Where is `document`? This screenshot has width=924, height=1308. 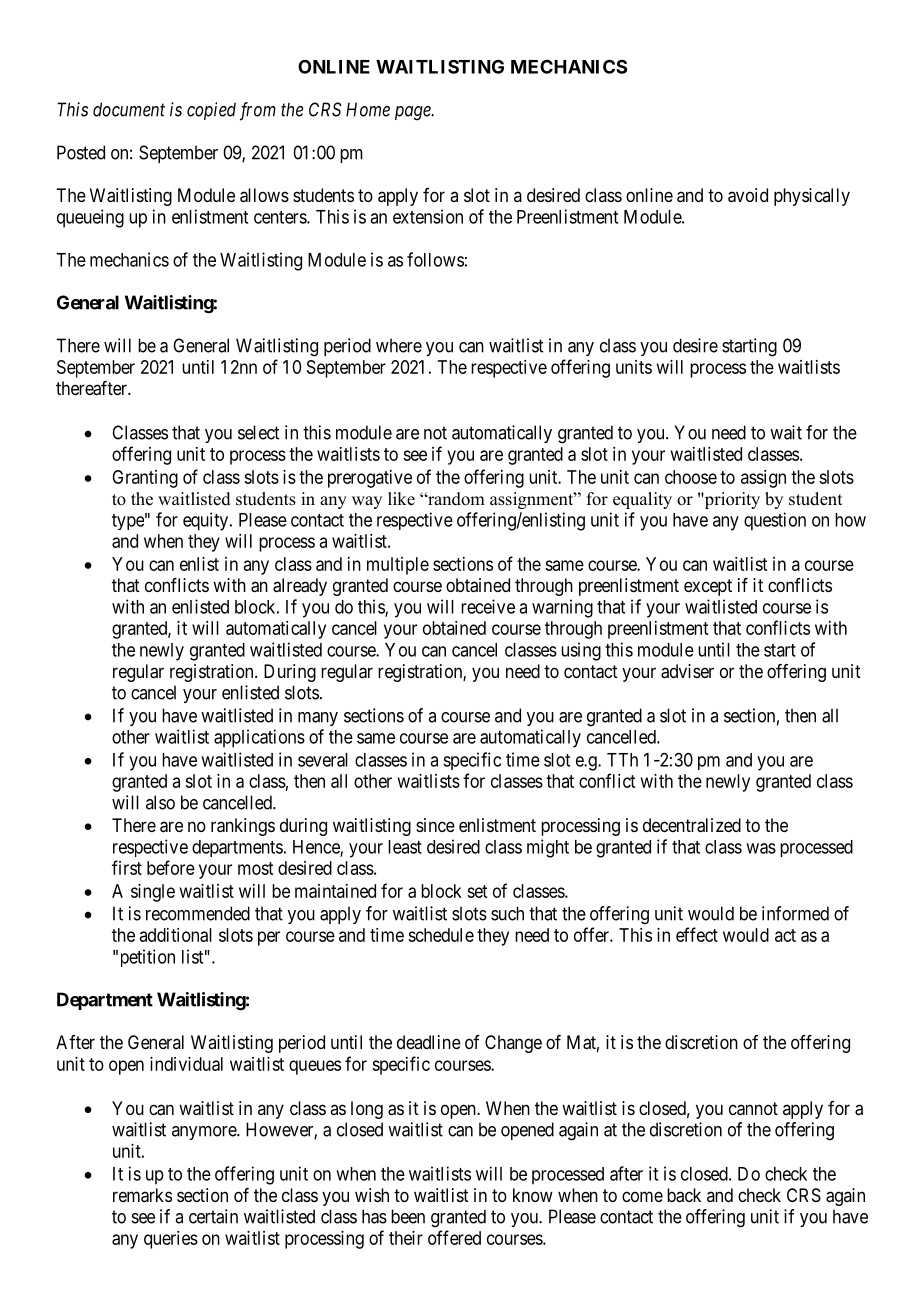
document is located at coordinates (129, 109).
